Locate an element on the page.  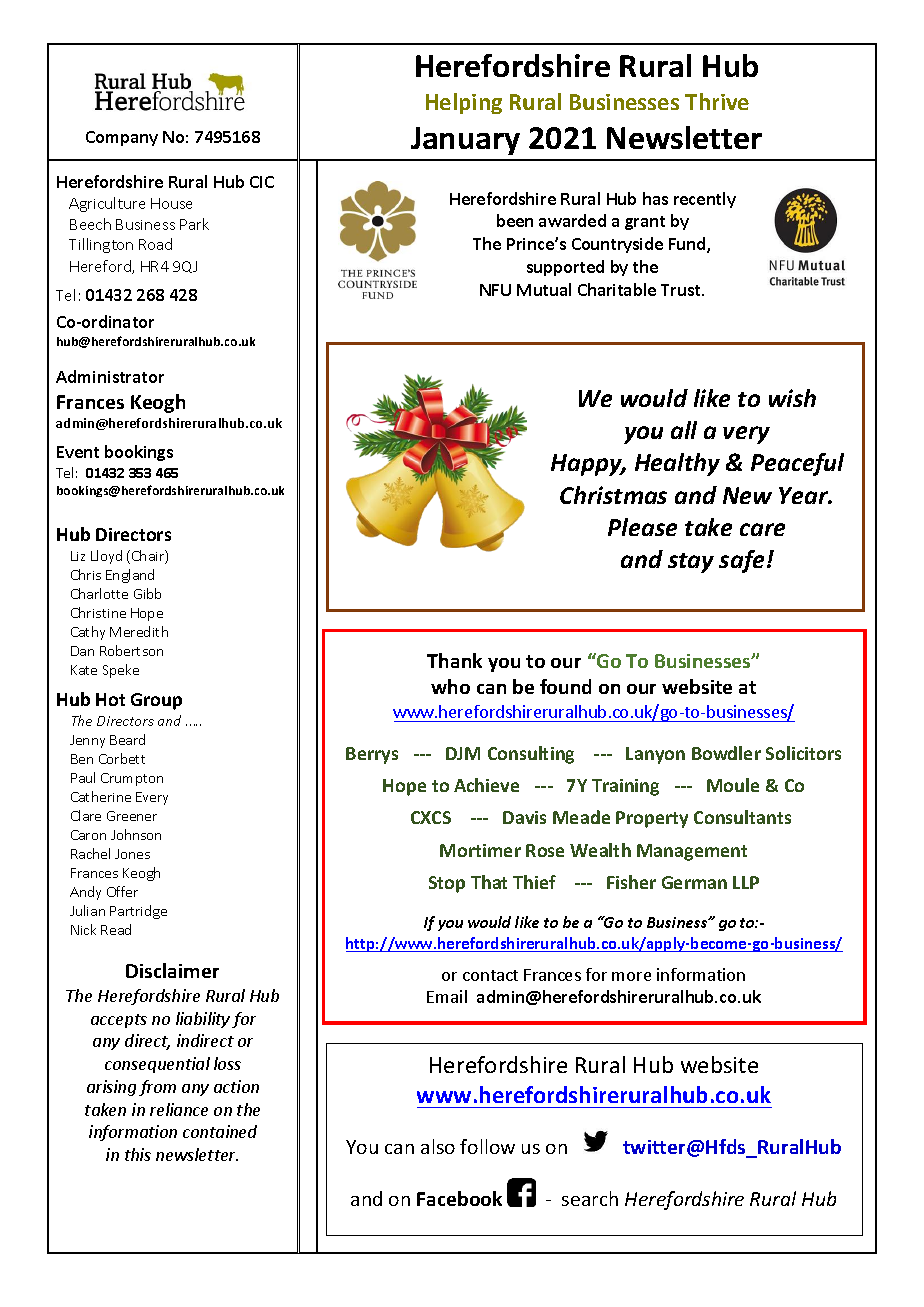
this is located at coordinates (138, 1154).
